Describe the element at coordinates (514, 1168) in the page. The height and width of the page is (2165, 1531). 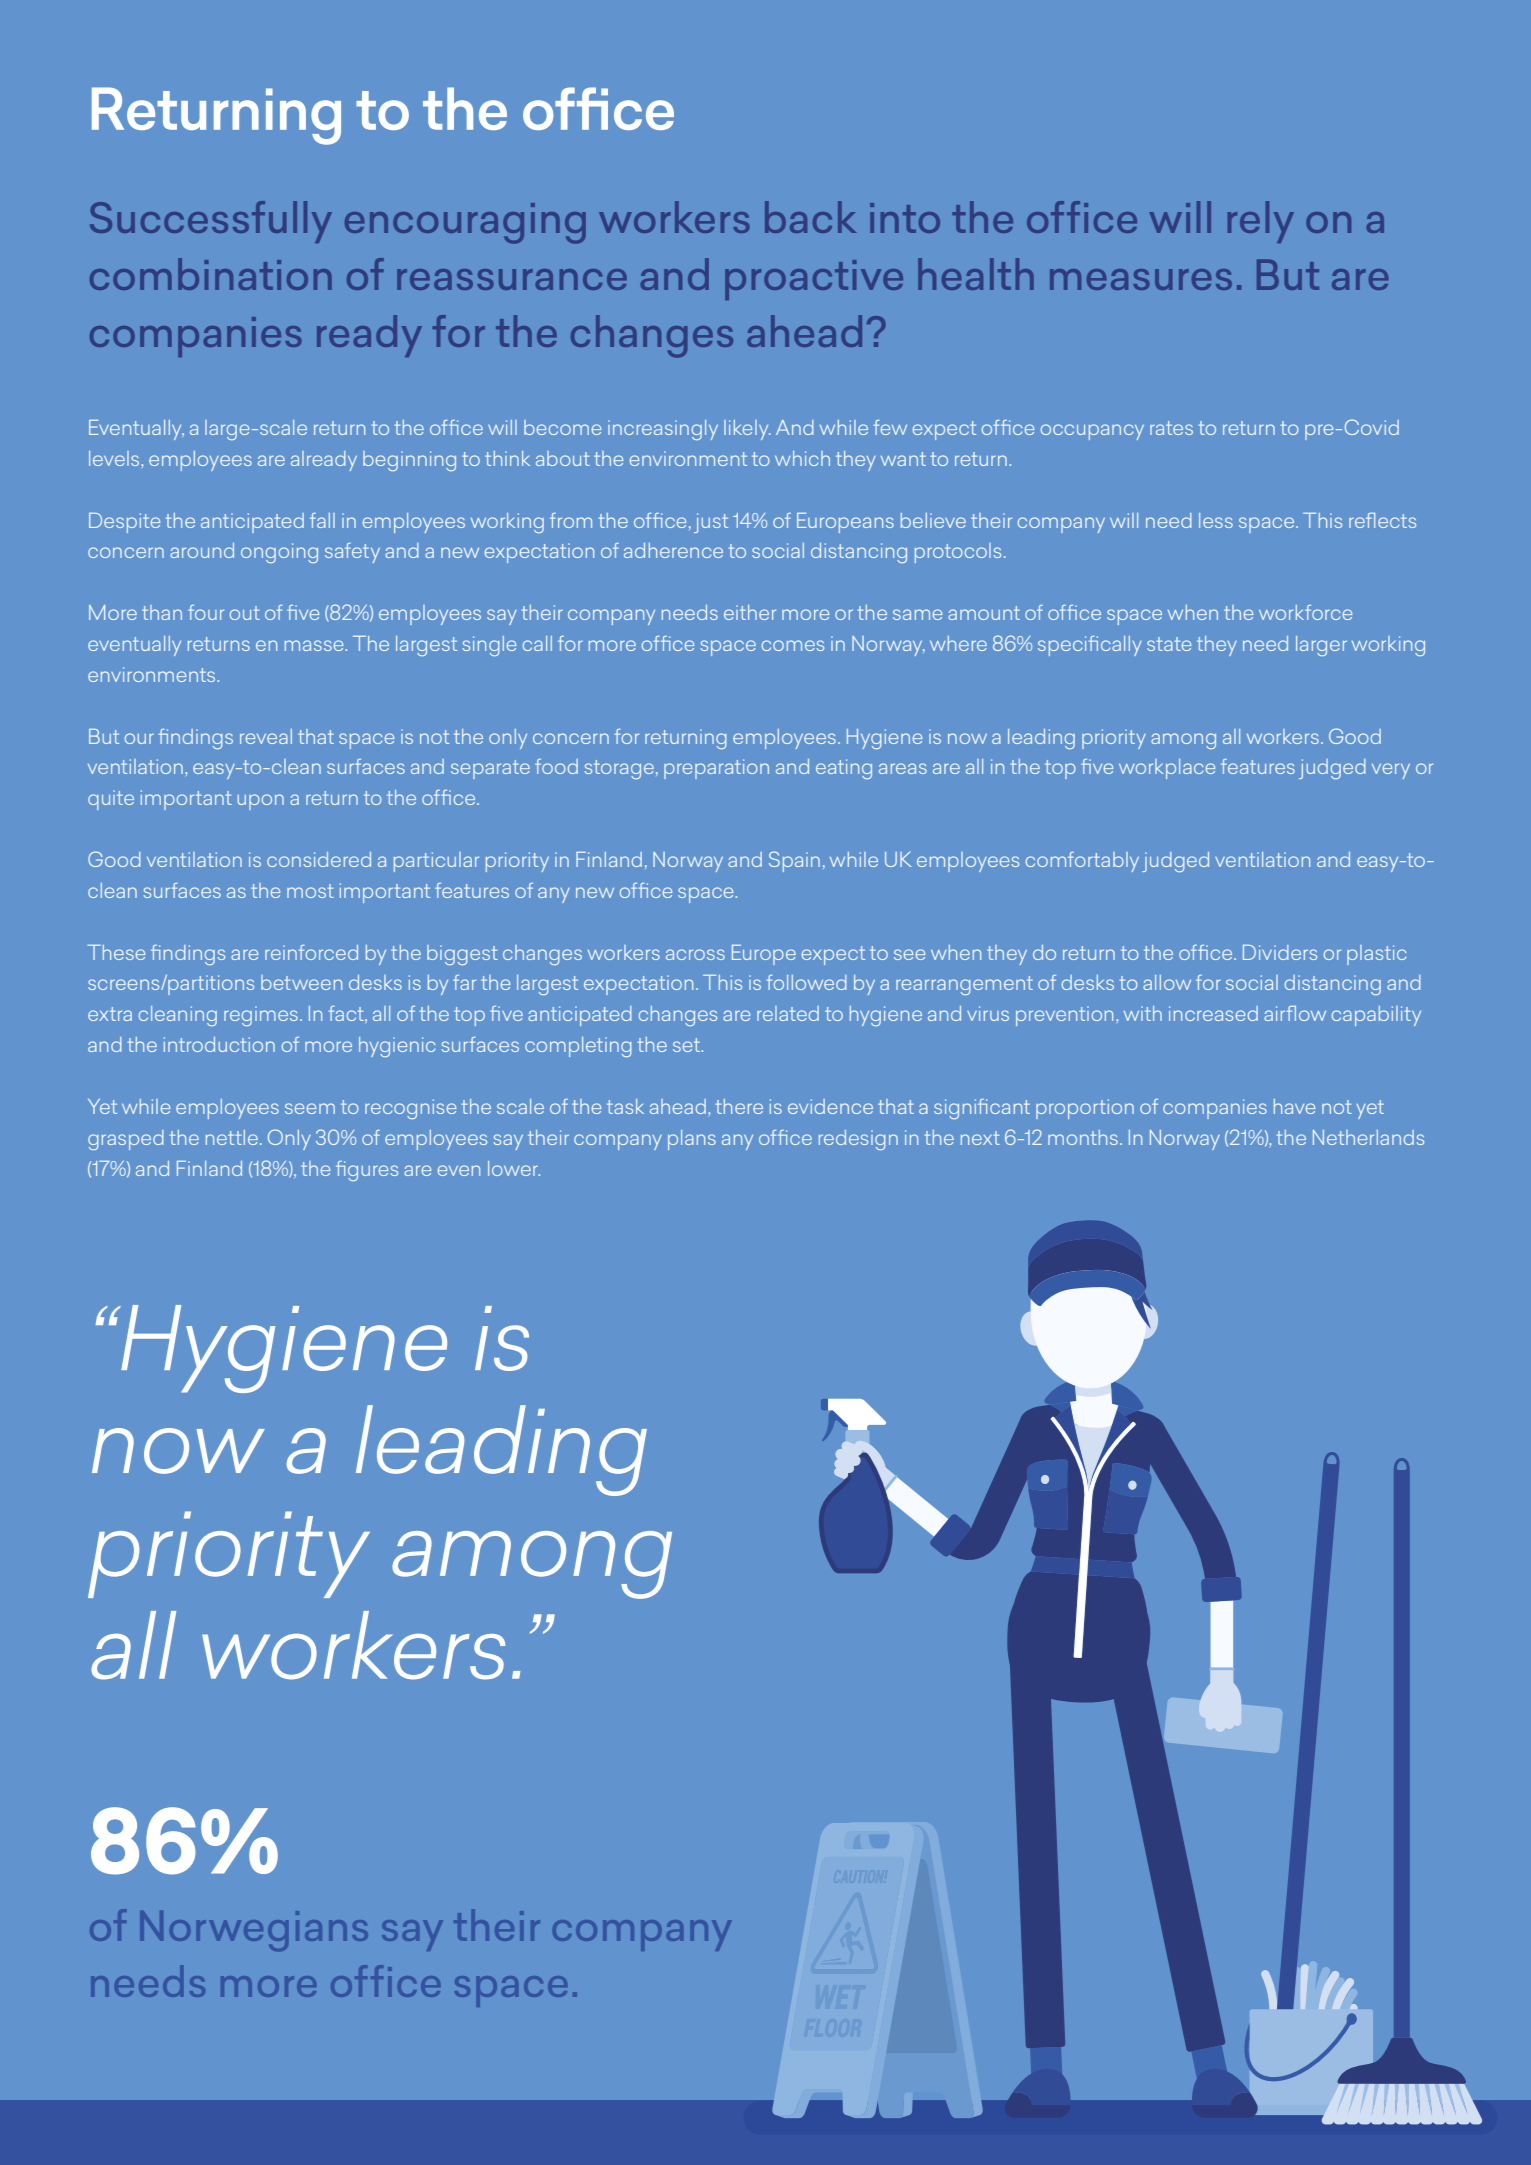
I see `lower` at that location.
